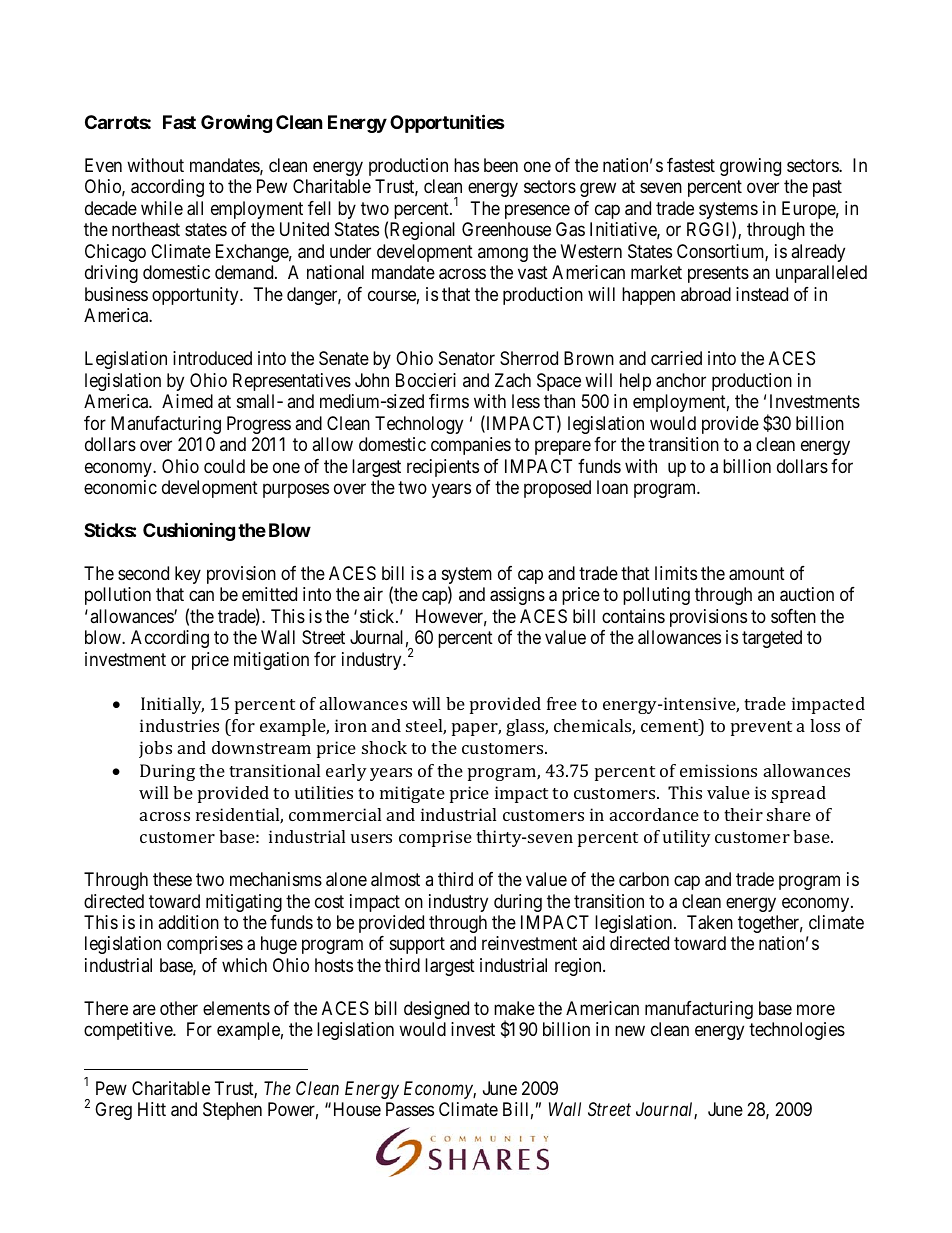  Describe the element at coordinates (162, 208) in the screenshot. I see `while` at that location.
